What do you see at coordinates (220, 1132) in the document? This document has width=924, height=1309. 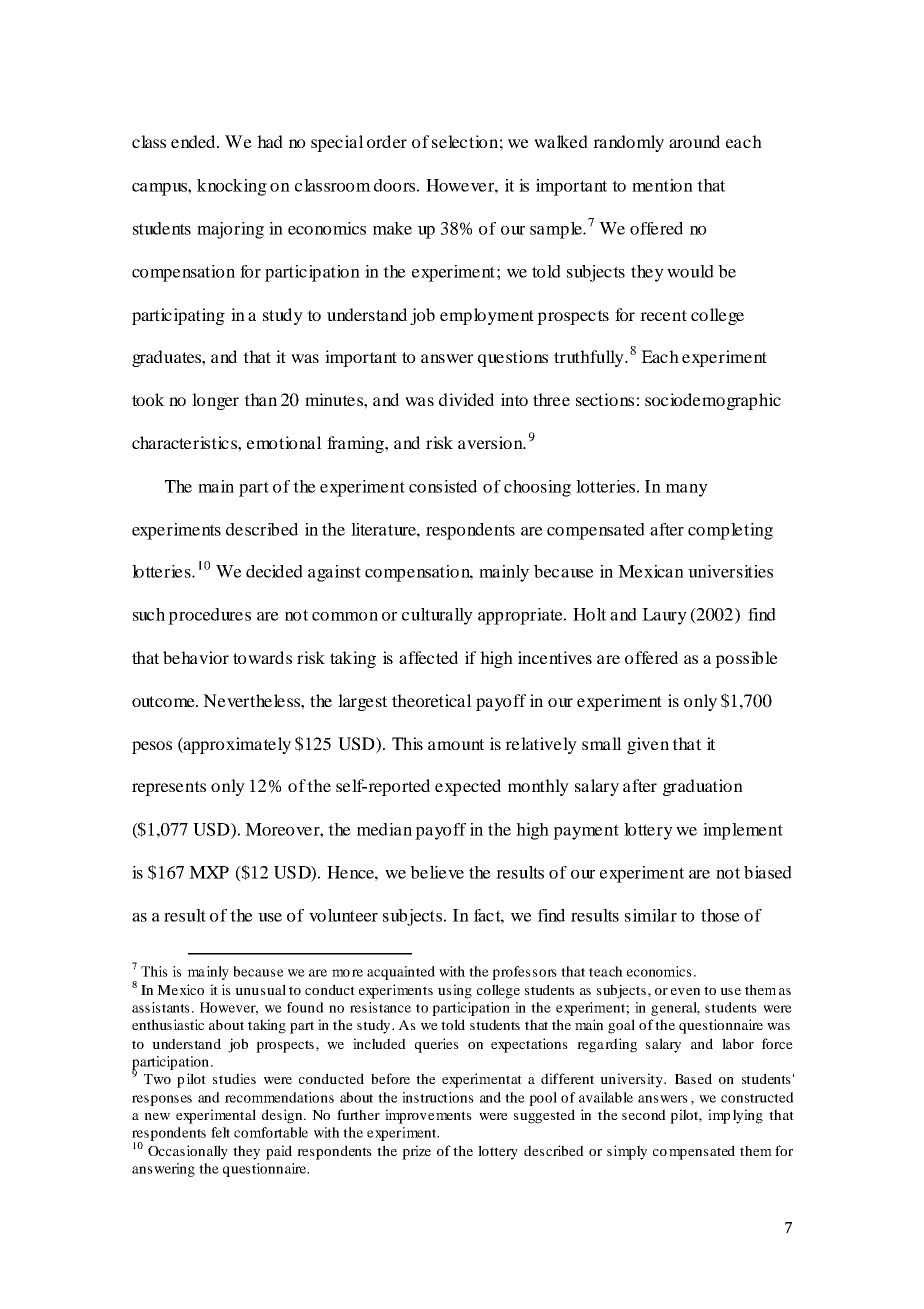 I see `felt` at bounding box center [220, 1132].
